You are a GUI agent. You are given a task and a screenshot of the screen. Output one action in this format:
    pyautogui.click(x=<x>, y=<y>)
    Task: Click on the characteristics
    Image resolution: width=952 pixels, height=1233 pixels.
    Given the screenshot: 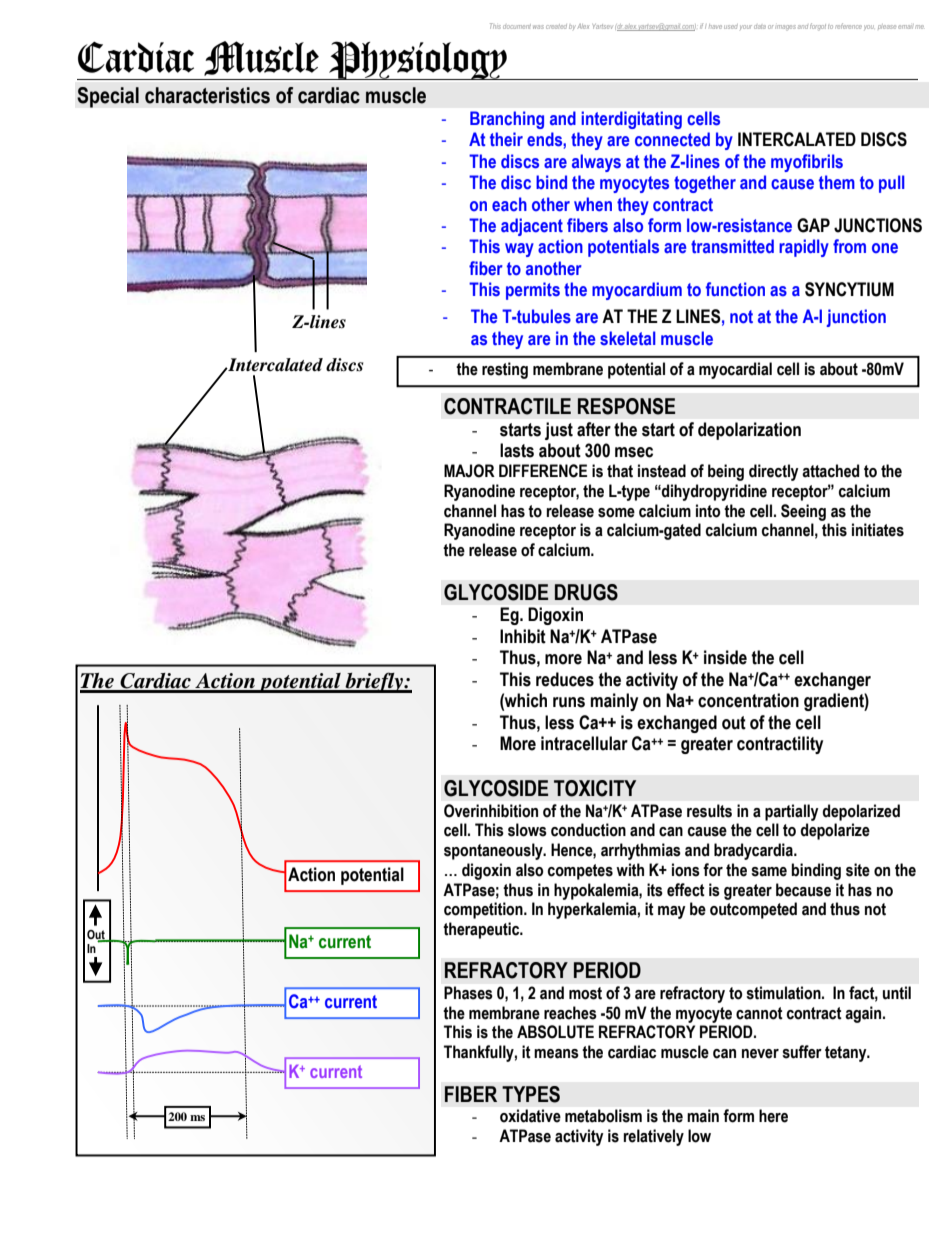 What is the action you would take?
    pyautogui.click(x=207, y=95)
